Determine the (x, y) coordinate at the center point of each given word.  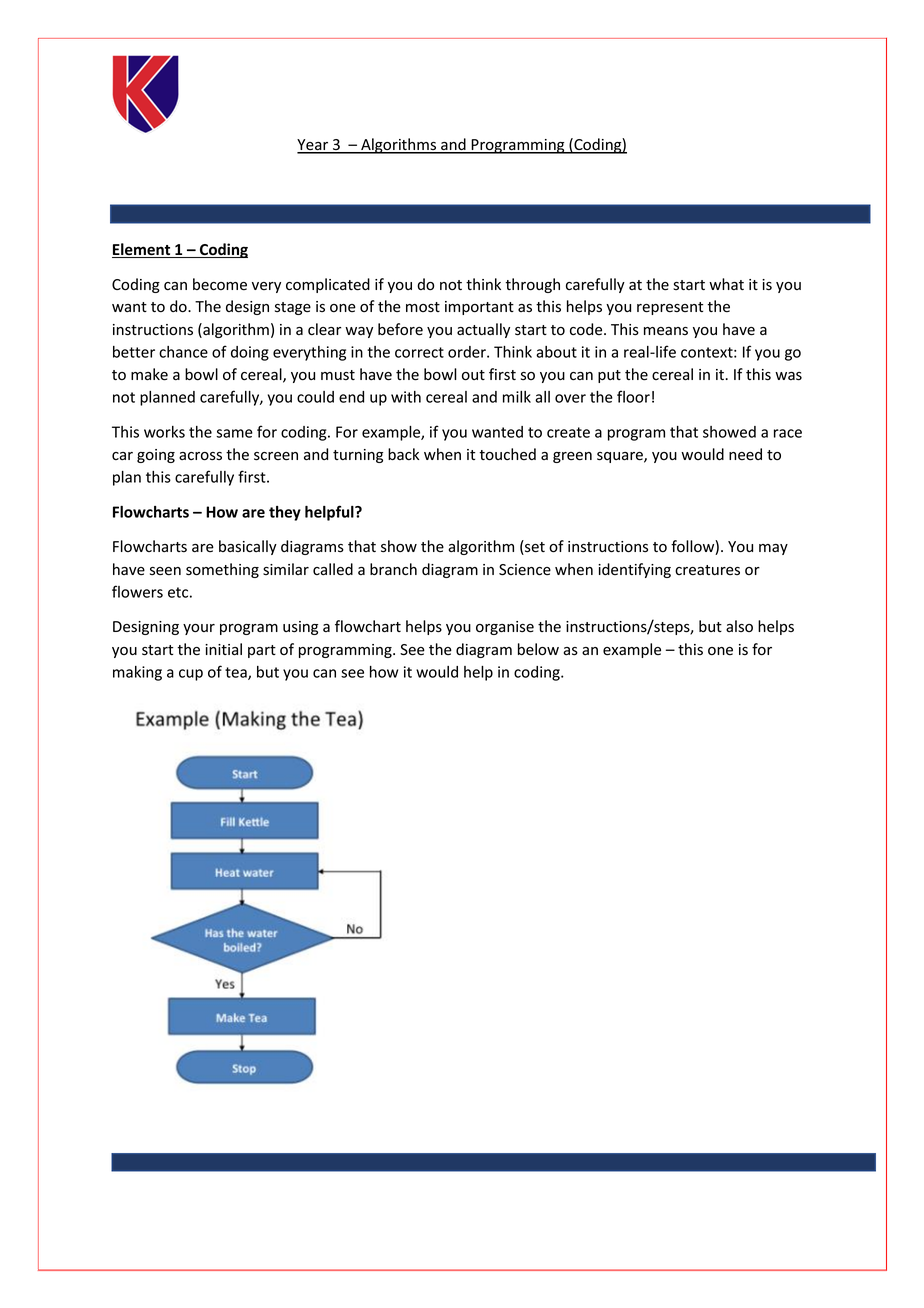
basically (248, 547)
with (406, 397)
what (726, 284)
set (534, 547)
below (538, 649)
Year (314, 146)
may (773, 549)
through (532, 285)
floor (633, 396)
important (479, 308)
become (220, 284)
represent (670, 308)
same (234, 433)
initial (223, 649)
